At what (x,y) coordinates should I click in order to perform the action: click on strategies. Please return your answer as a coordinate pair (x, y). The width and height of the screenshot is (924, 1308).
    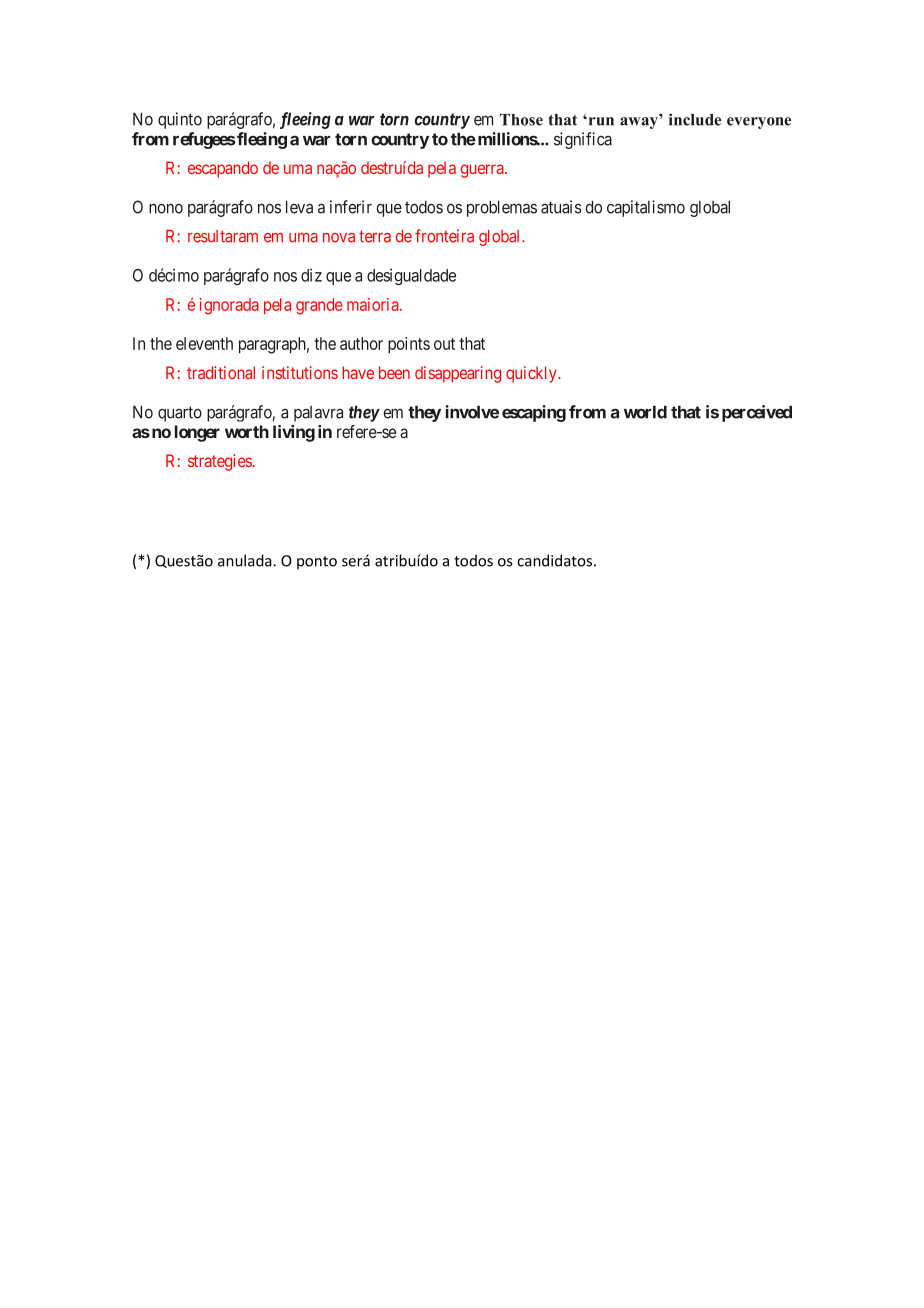
    Looking at the image, I should click on (220, 462).
